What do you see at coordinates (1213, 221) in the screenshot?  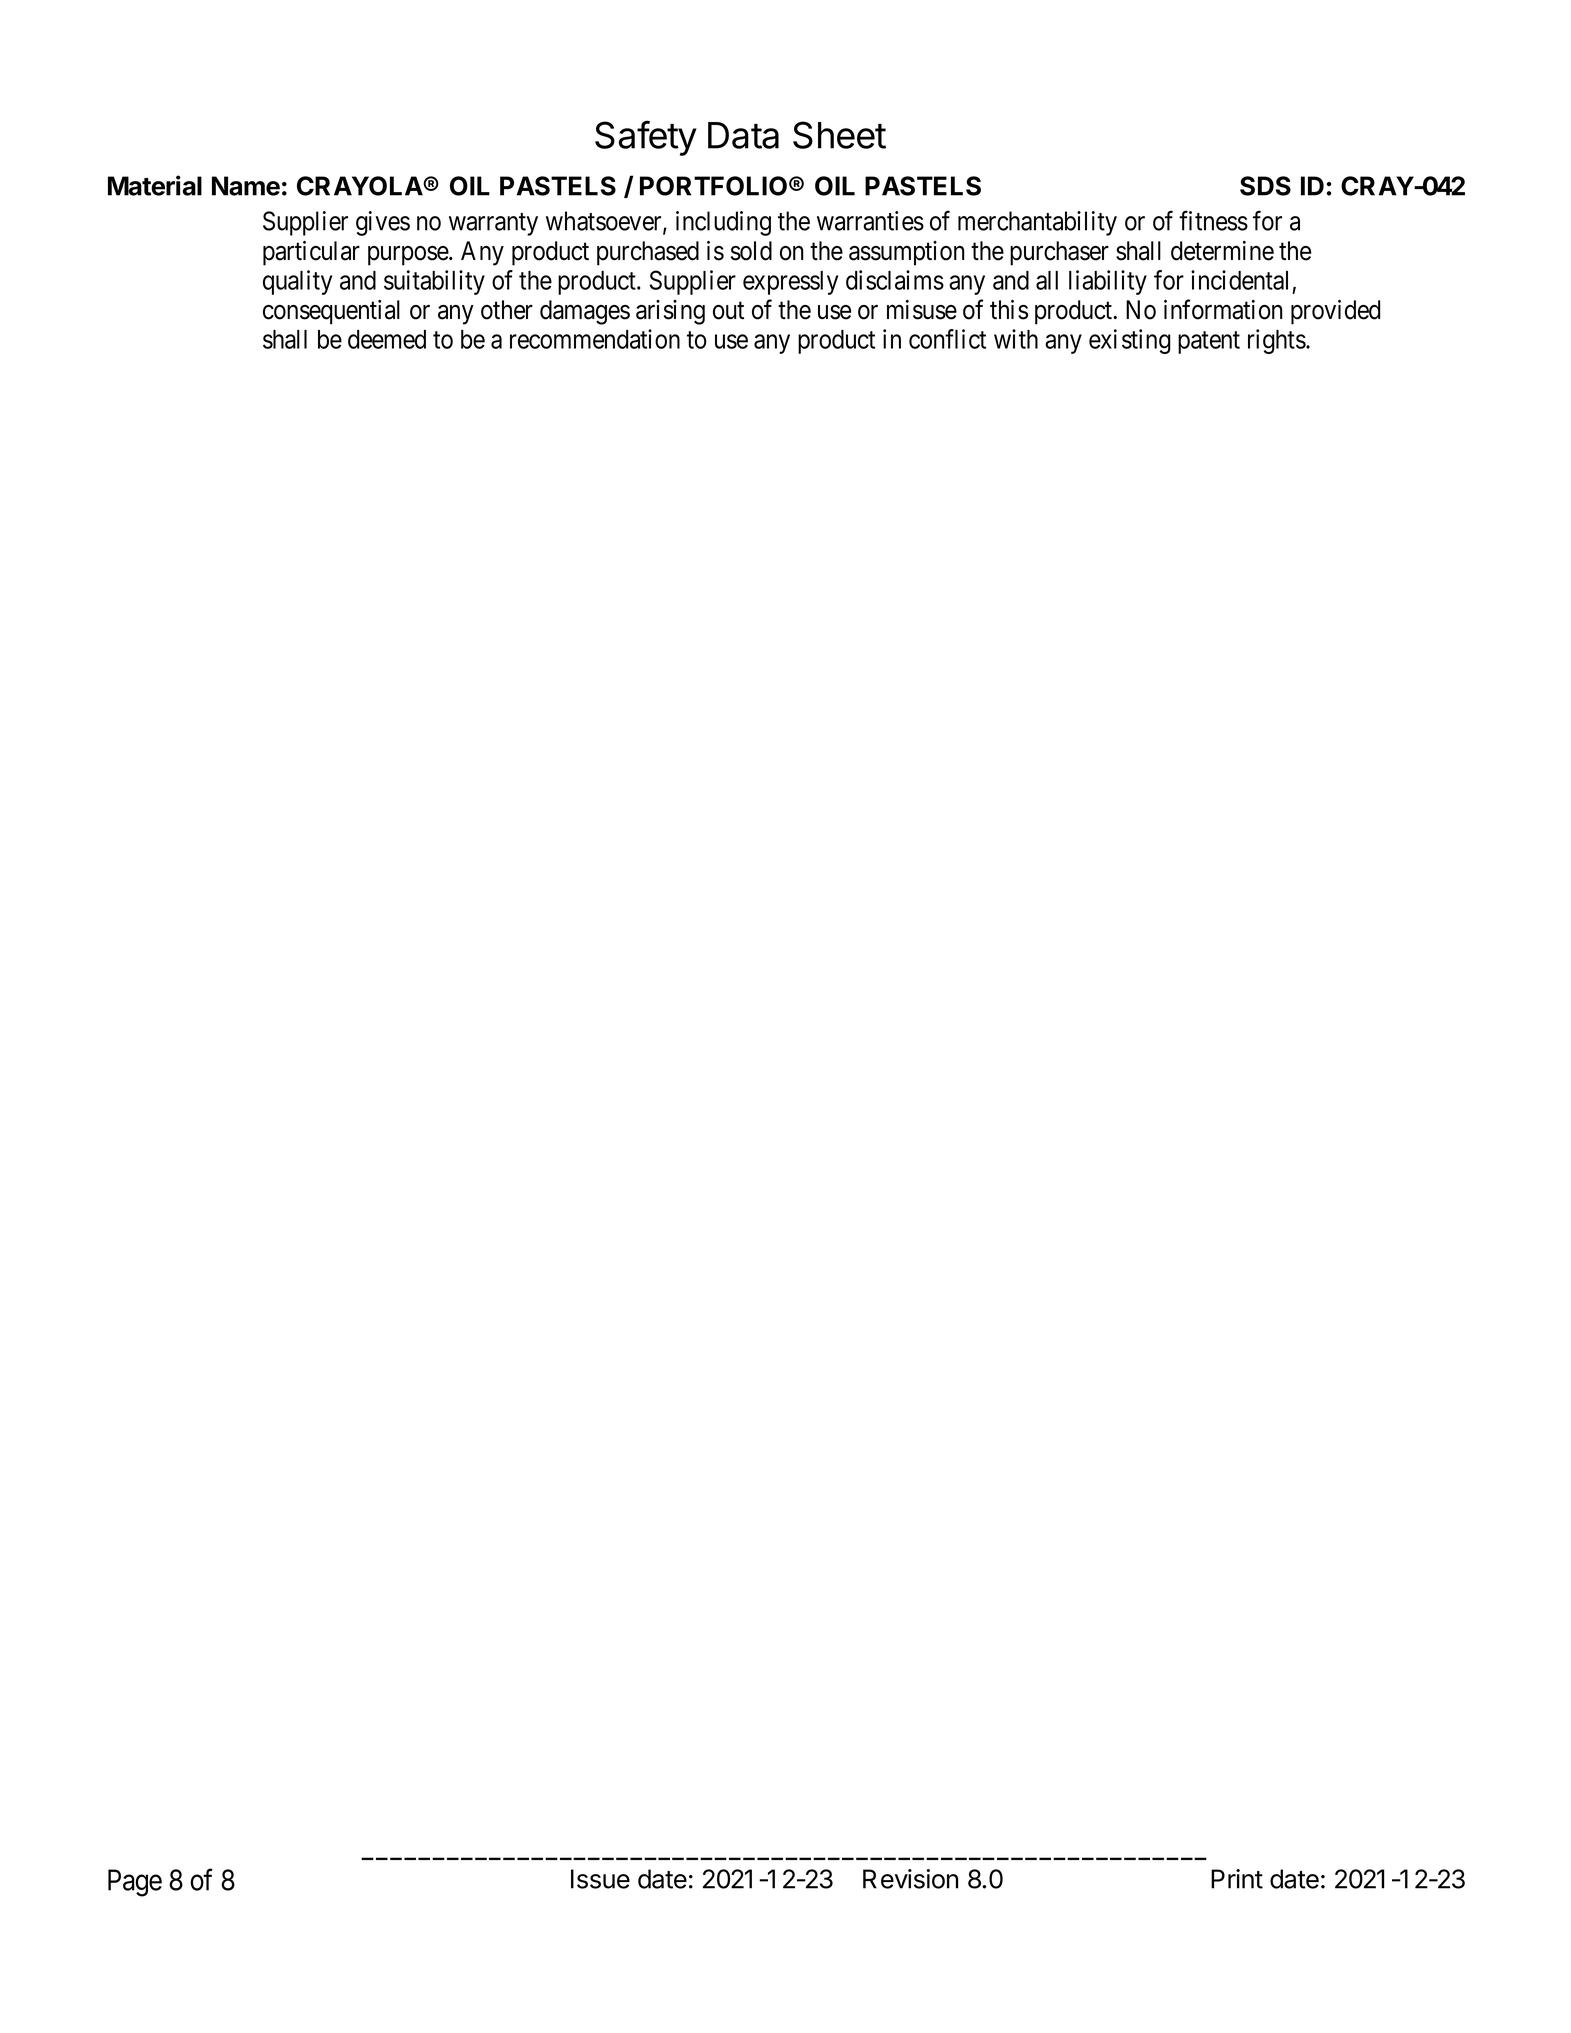 I see `fitness` at bounding box center [1213, 221].
